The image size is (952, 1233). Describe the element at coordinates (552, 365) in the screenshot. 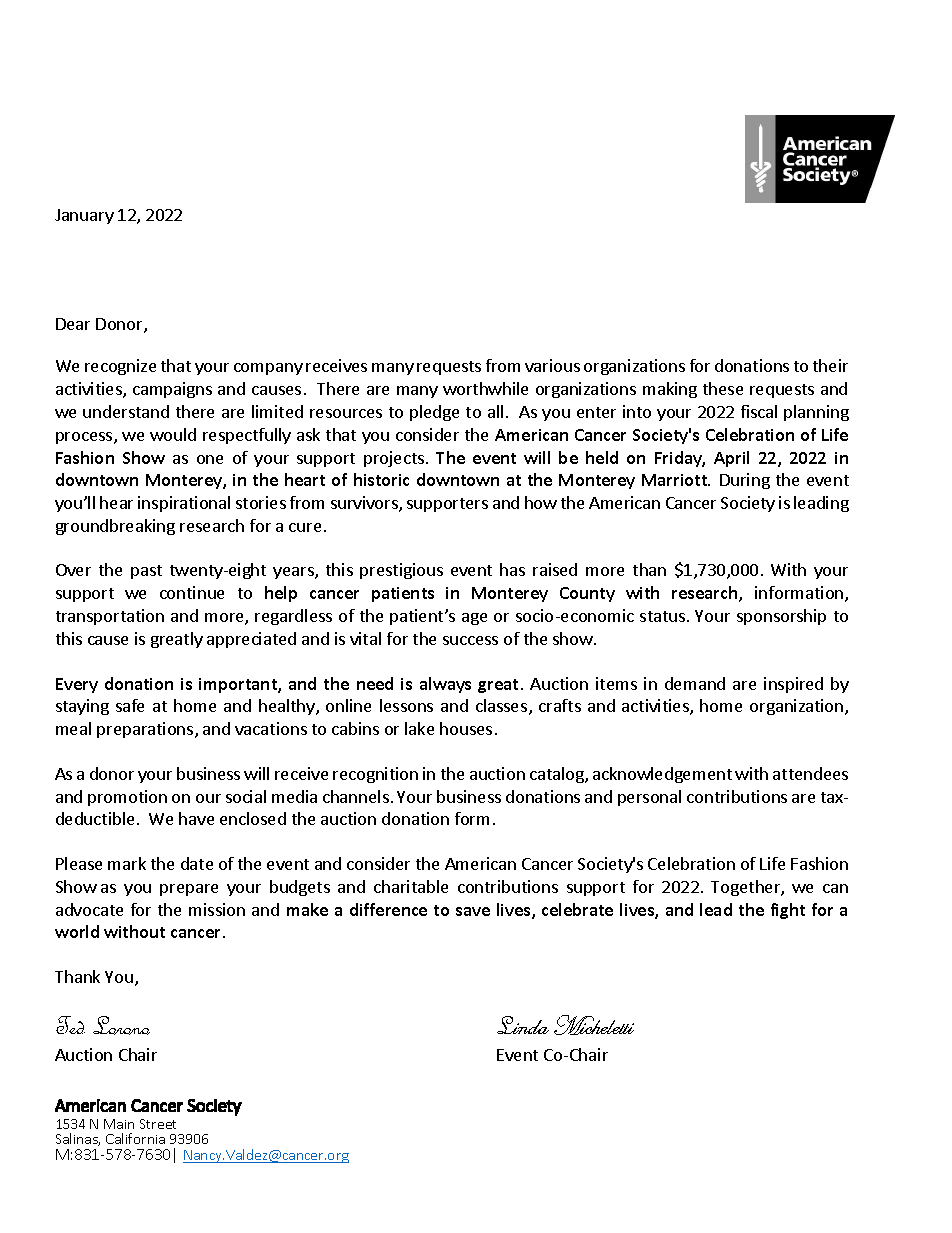

I see `various` at that location.
